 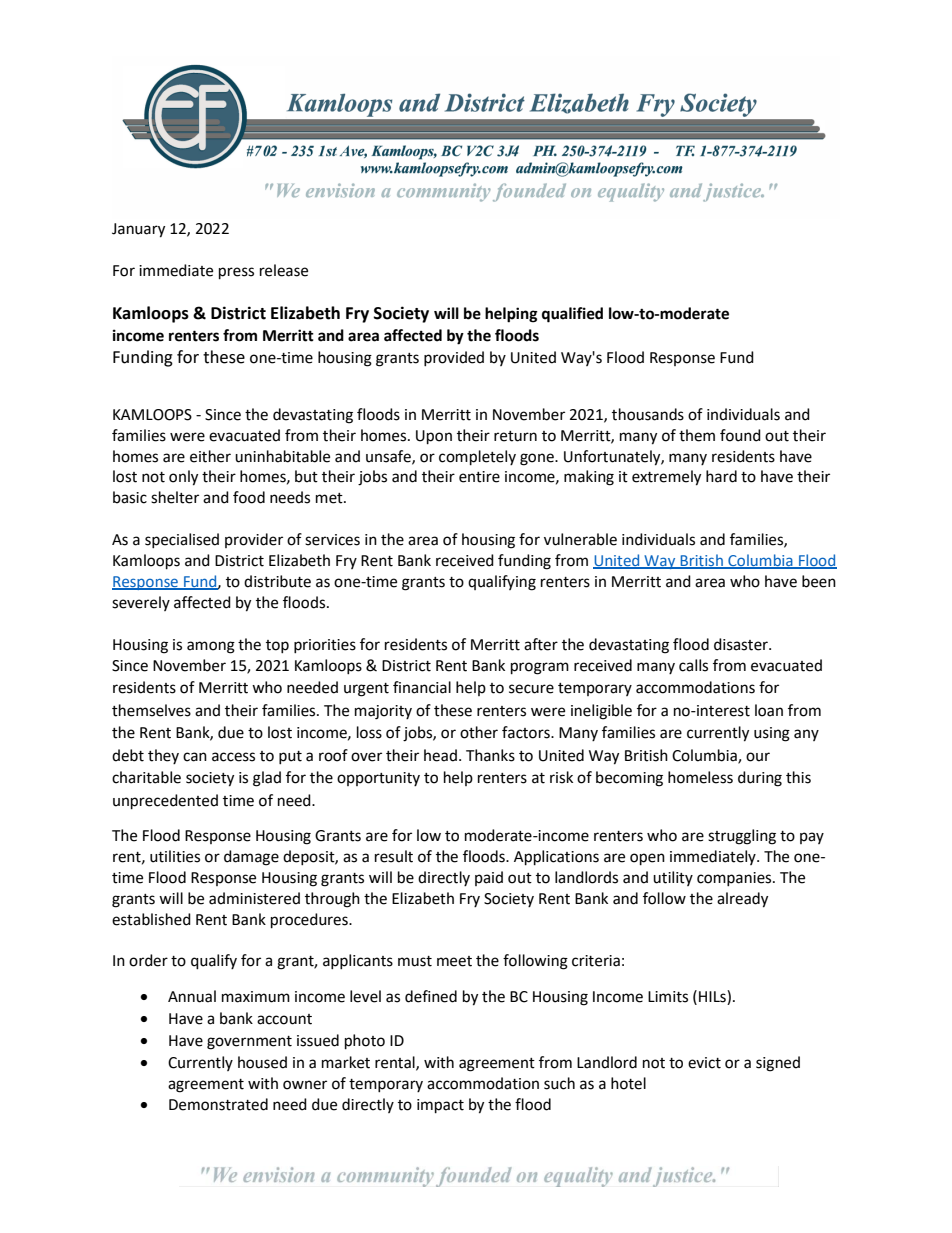 What do you see at coordinates (819, 581) in the image?
I see `been` at bounding box center [819, 581].
